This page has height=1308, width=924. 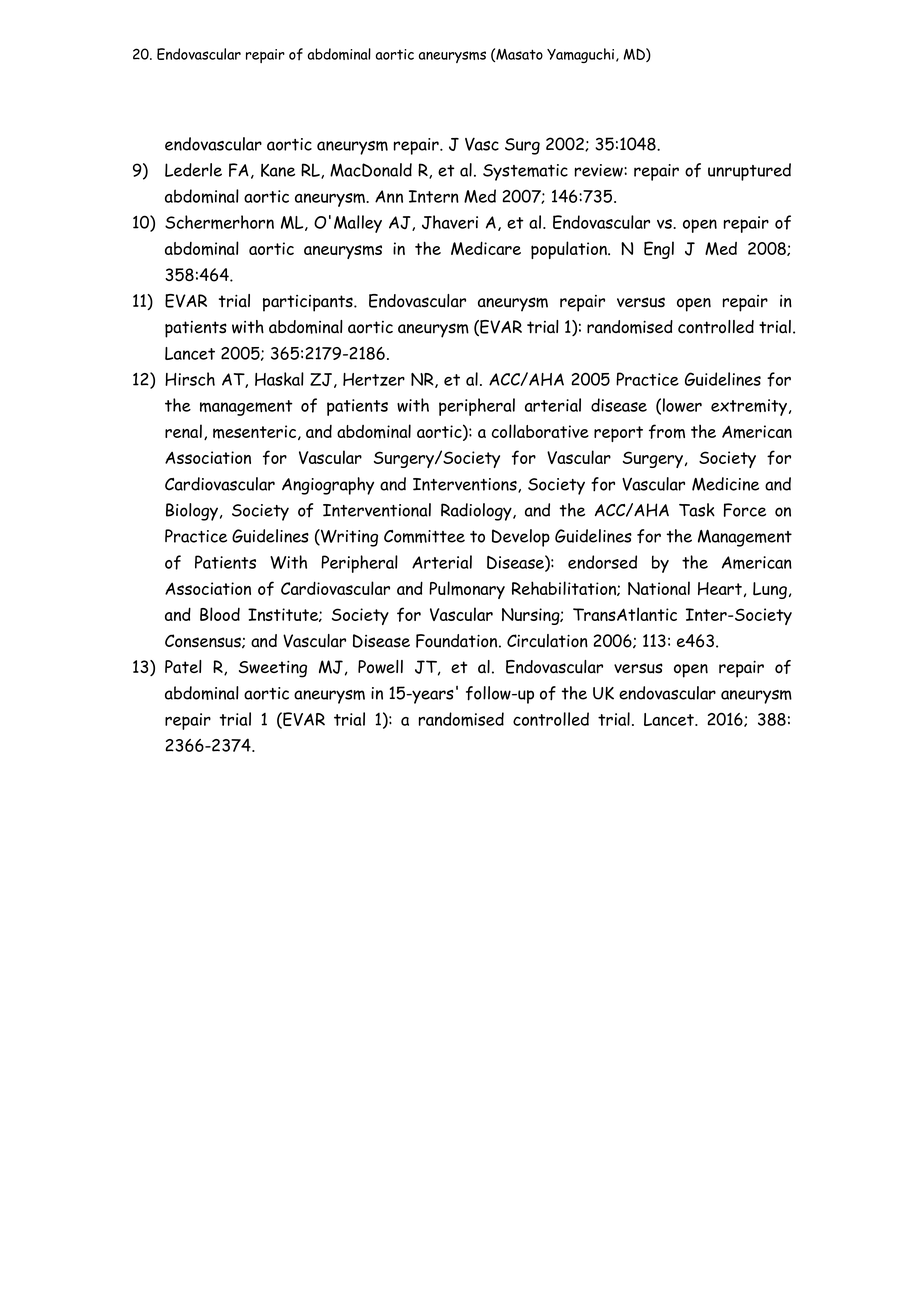 What do you see at coordinates (278, 170) in the page?
I see `Kane` at bounding box center [278, 170].
